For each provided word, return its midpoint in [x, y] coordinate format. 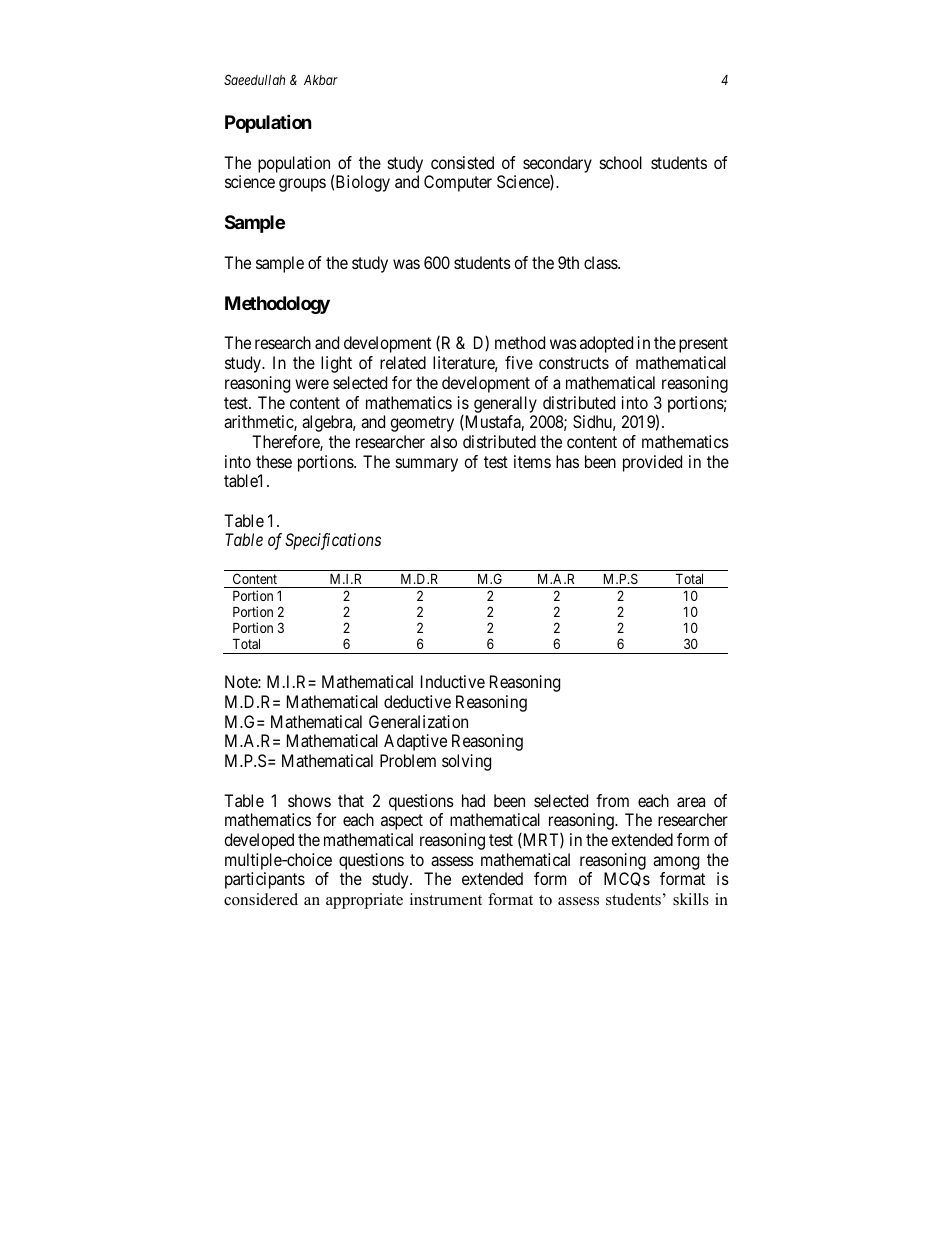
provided [652, 463]
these [274, 461]
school [621, 162]
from [612, 800]
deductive [417, 701]
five [519, 362]
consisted [462, 162]
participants [265, 880]
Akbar [321, 80]
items [532, 461]
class [601, 262]
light [336, 364]
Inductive [453, 681]
